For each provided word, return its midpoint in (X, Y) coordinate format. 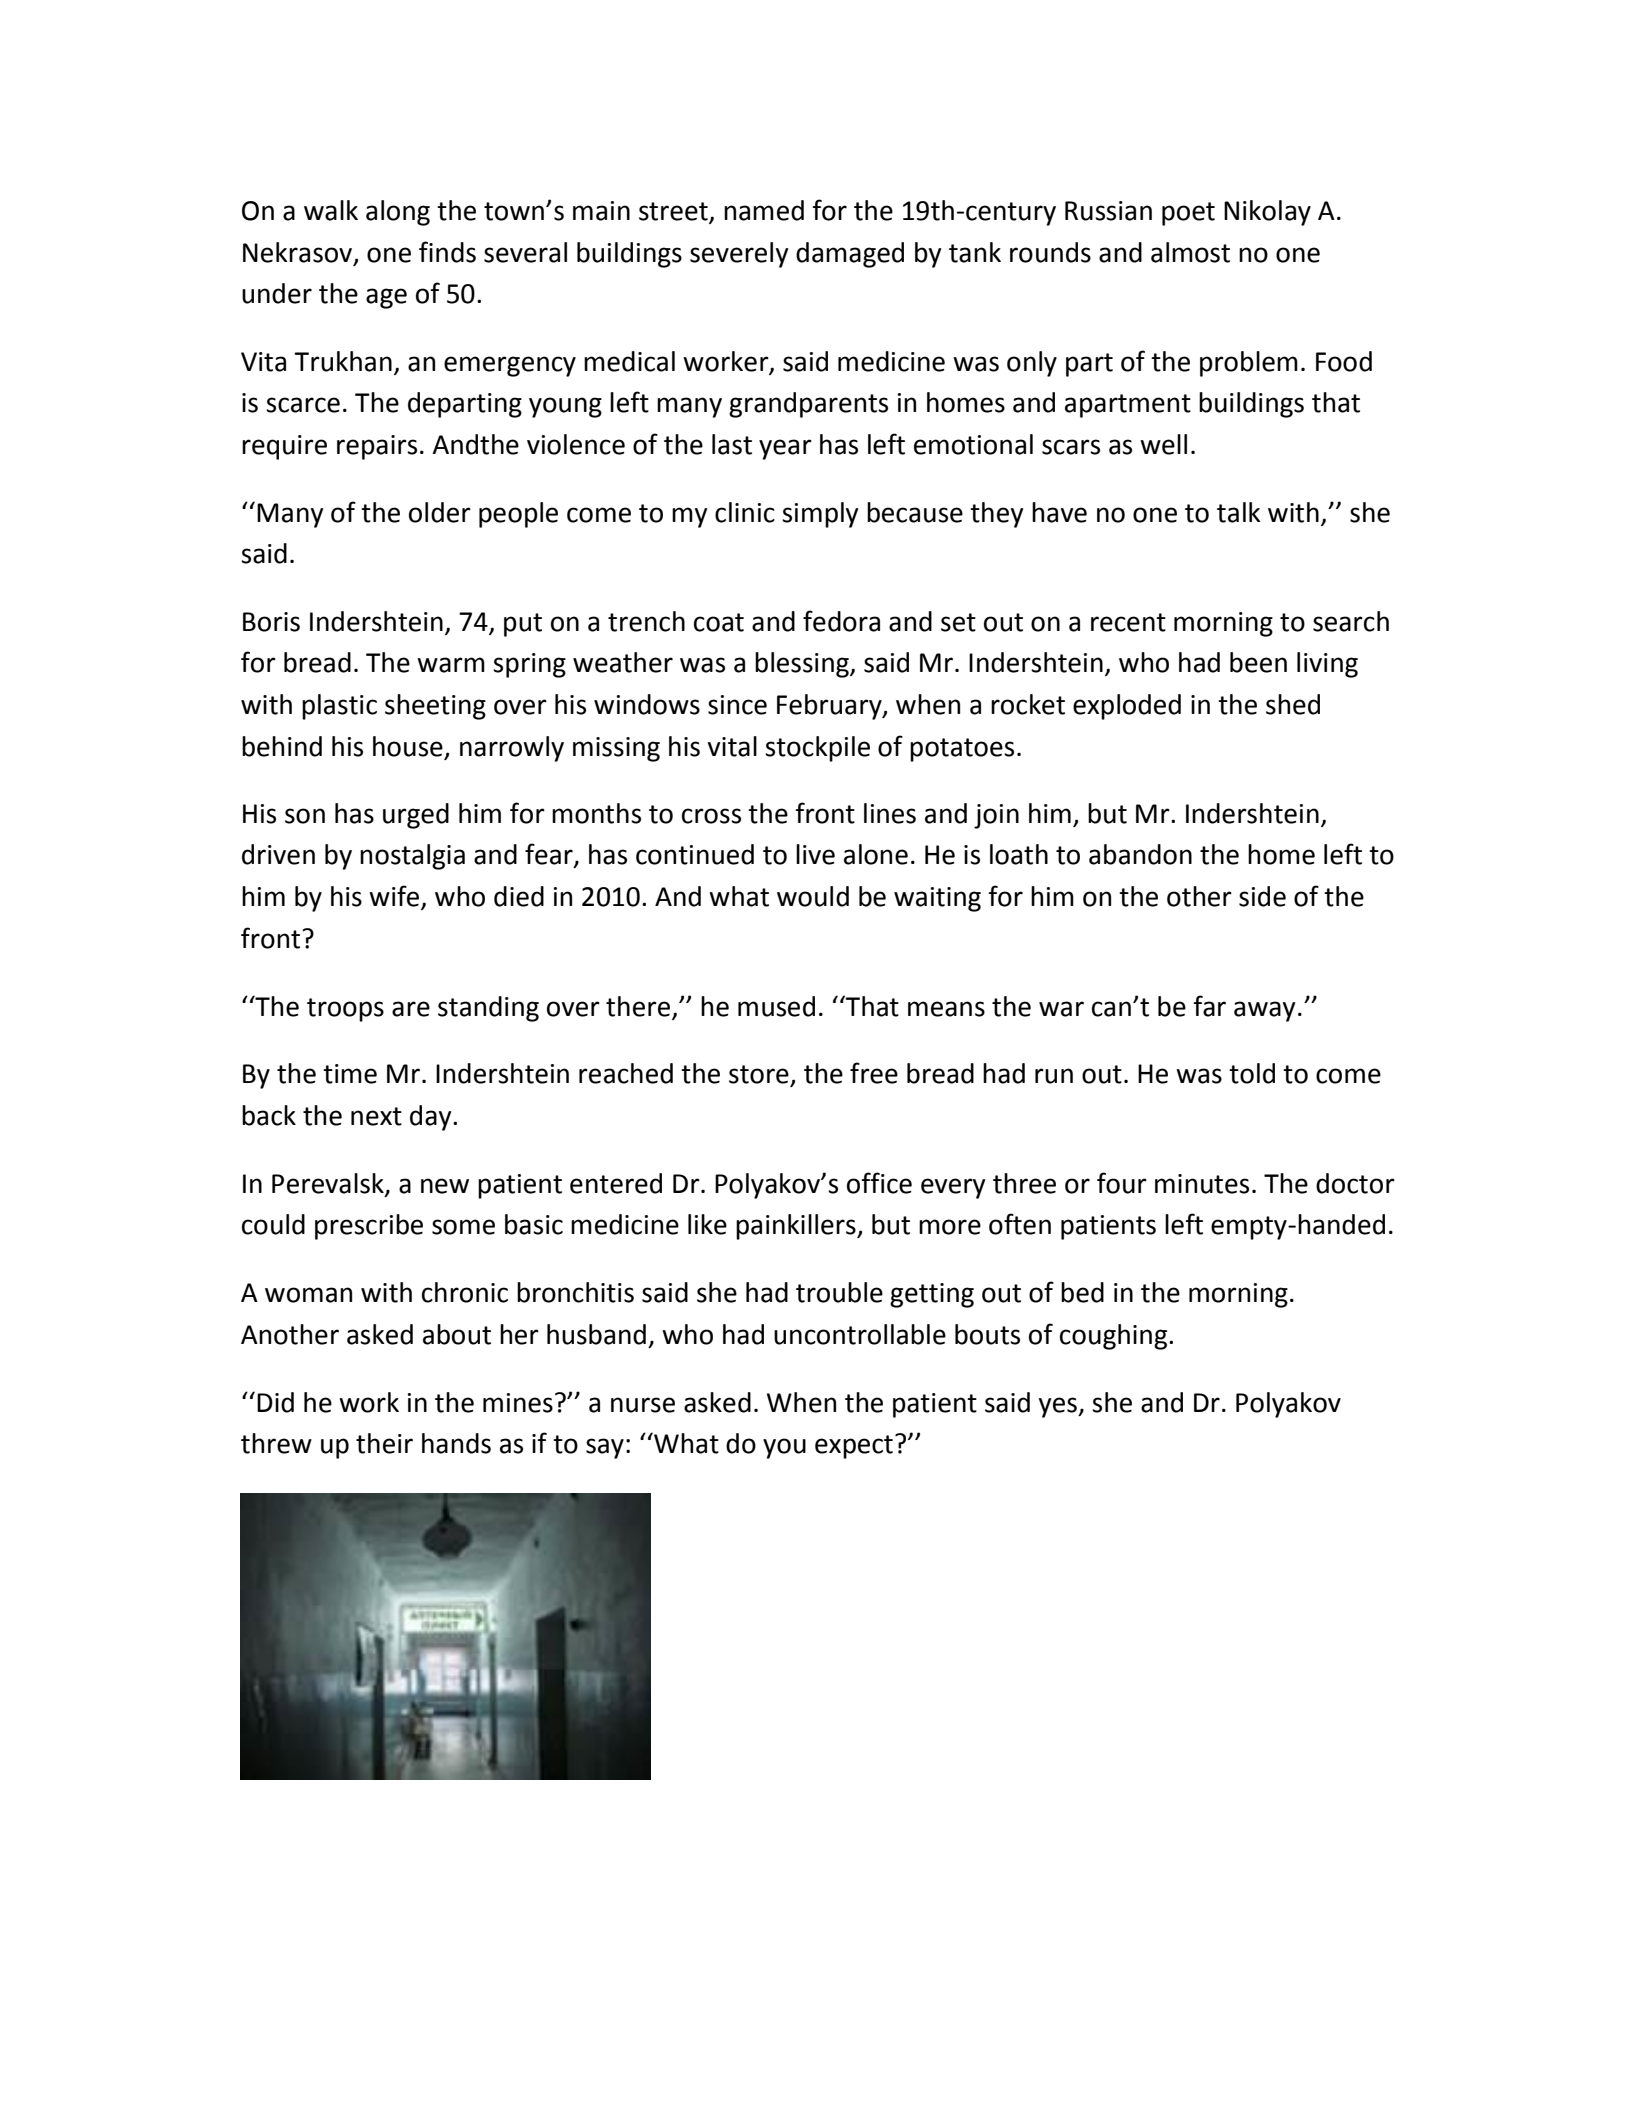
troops (345, 1010)
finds (447, 252)
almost (1190, 252)
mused (776, 1006)
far (1209, 1006)
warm (451, 665)
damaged (850, 255)
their (384, 1443)
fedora (841, 621)
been (1258, 662)
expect (854, 1447)
